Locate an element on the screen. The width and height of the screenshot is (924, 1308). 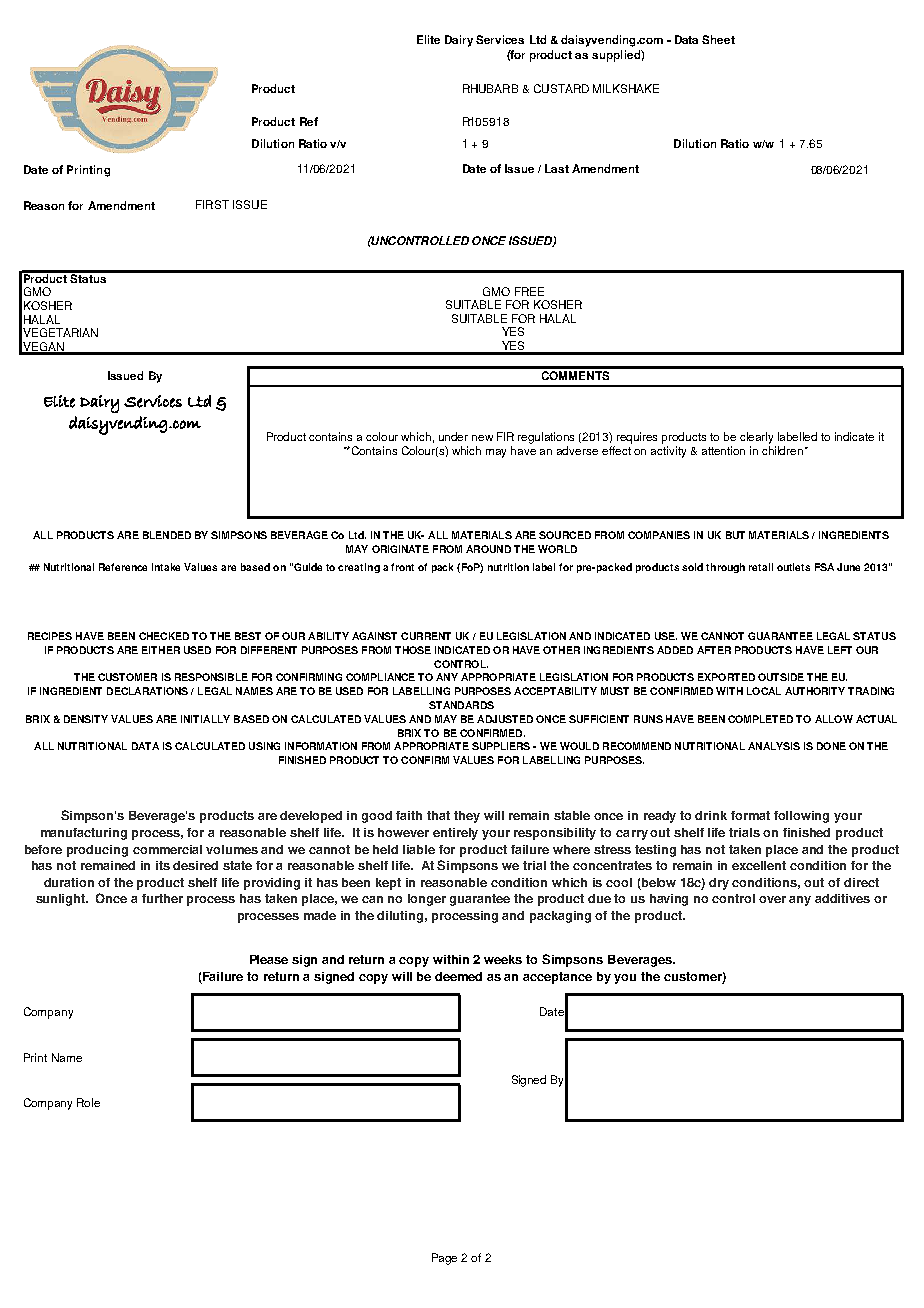
weeks is located at coordinates (503, 959).
